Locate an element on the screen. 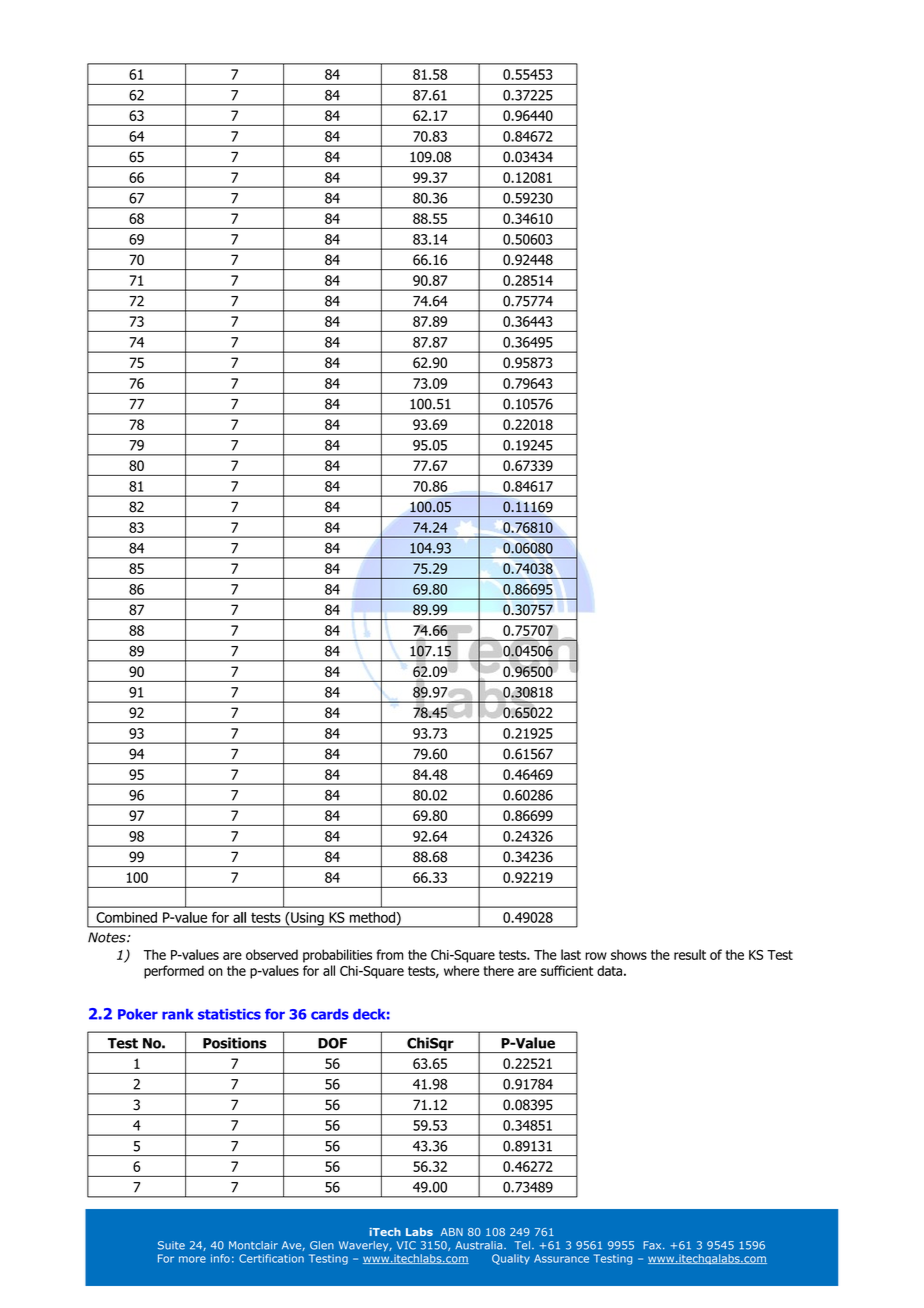 Image resolution: width=924 pixels, height=1308 pixels. Assurance is located at coordinates (561, 1258).
